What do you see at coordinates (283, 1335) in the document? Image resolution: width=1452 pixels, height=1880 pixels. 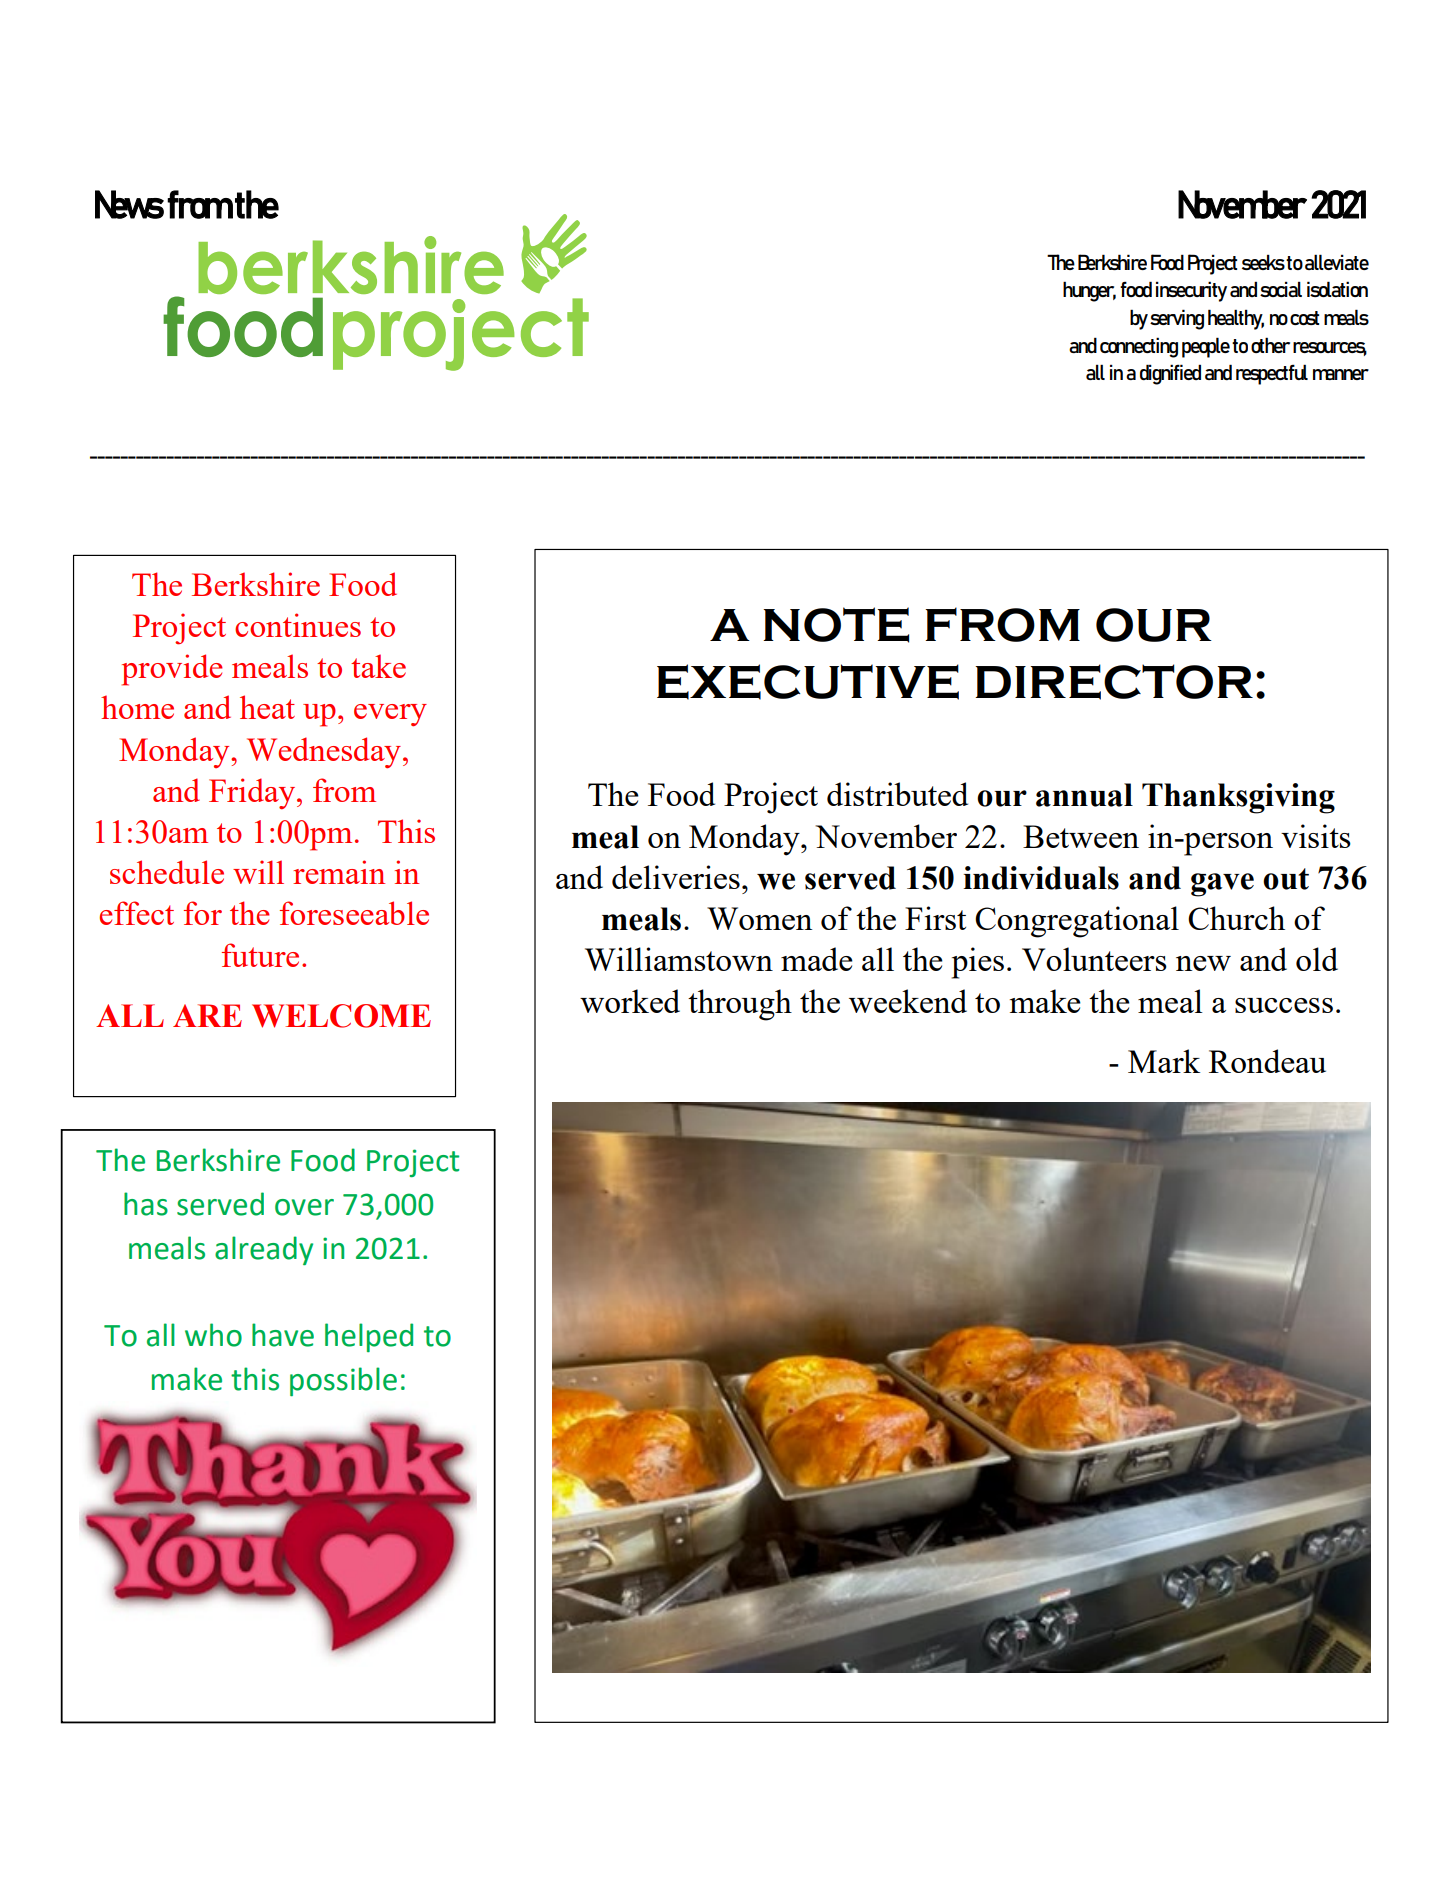 I see `have` at bounding box center [283, 1335].
